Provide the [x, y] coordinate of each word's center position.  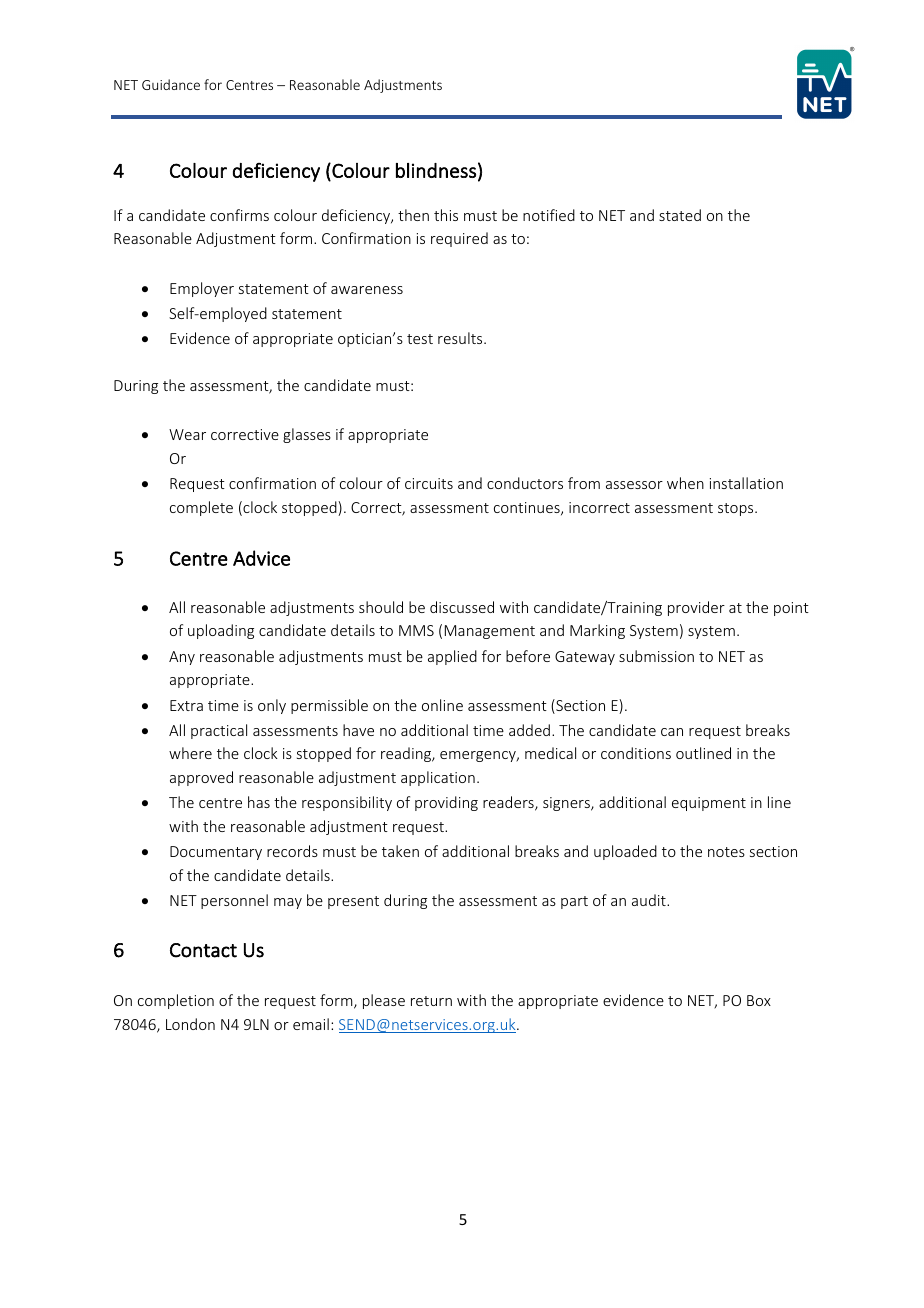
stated [680, 215]
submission [656, 656]
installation [746, 483]
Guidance [171, 84]
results [461, 338]
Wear [187, 434]
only [272, 706]
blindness [436, 170]
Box [759, 1000]
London [190, 1024]
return [431, 1001]
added [529, 730]
